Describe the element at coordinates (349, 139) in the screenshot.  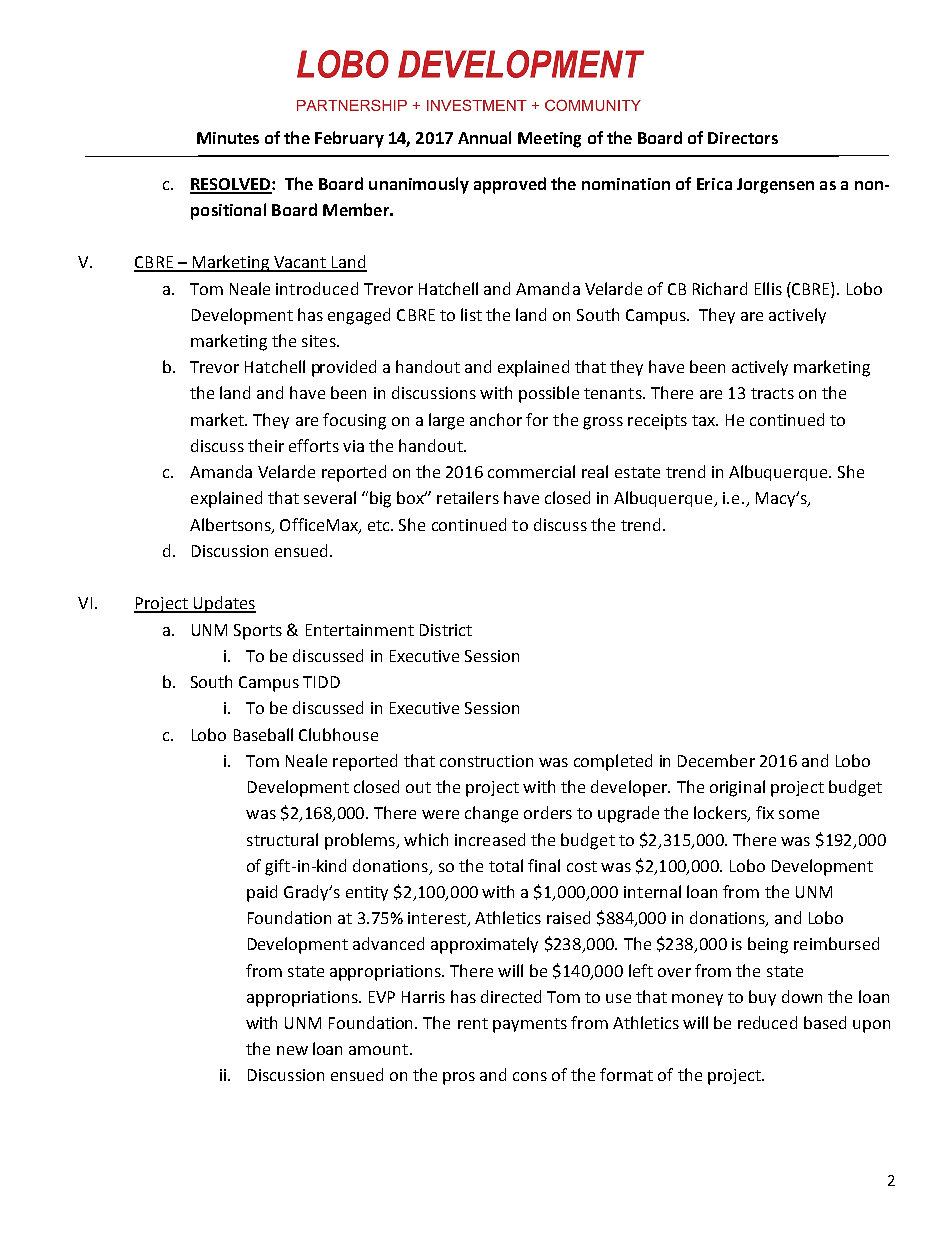
I see `February` at that location.
